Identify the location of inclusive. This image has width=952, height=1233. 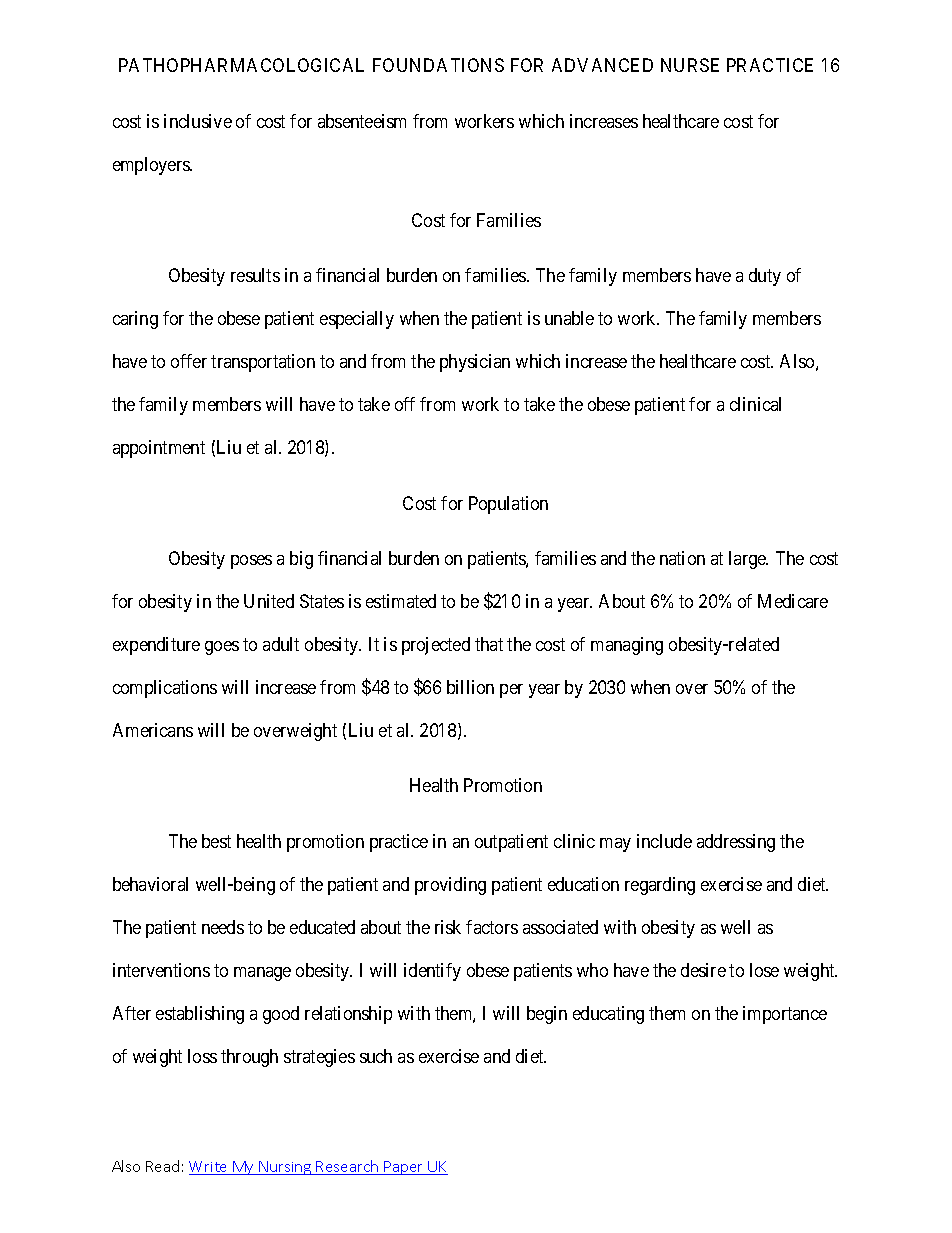
(198, 121).
